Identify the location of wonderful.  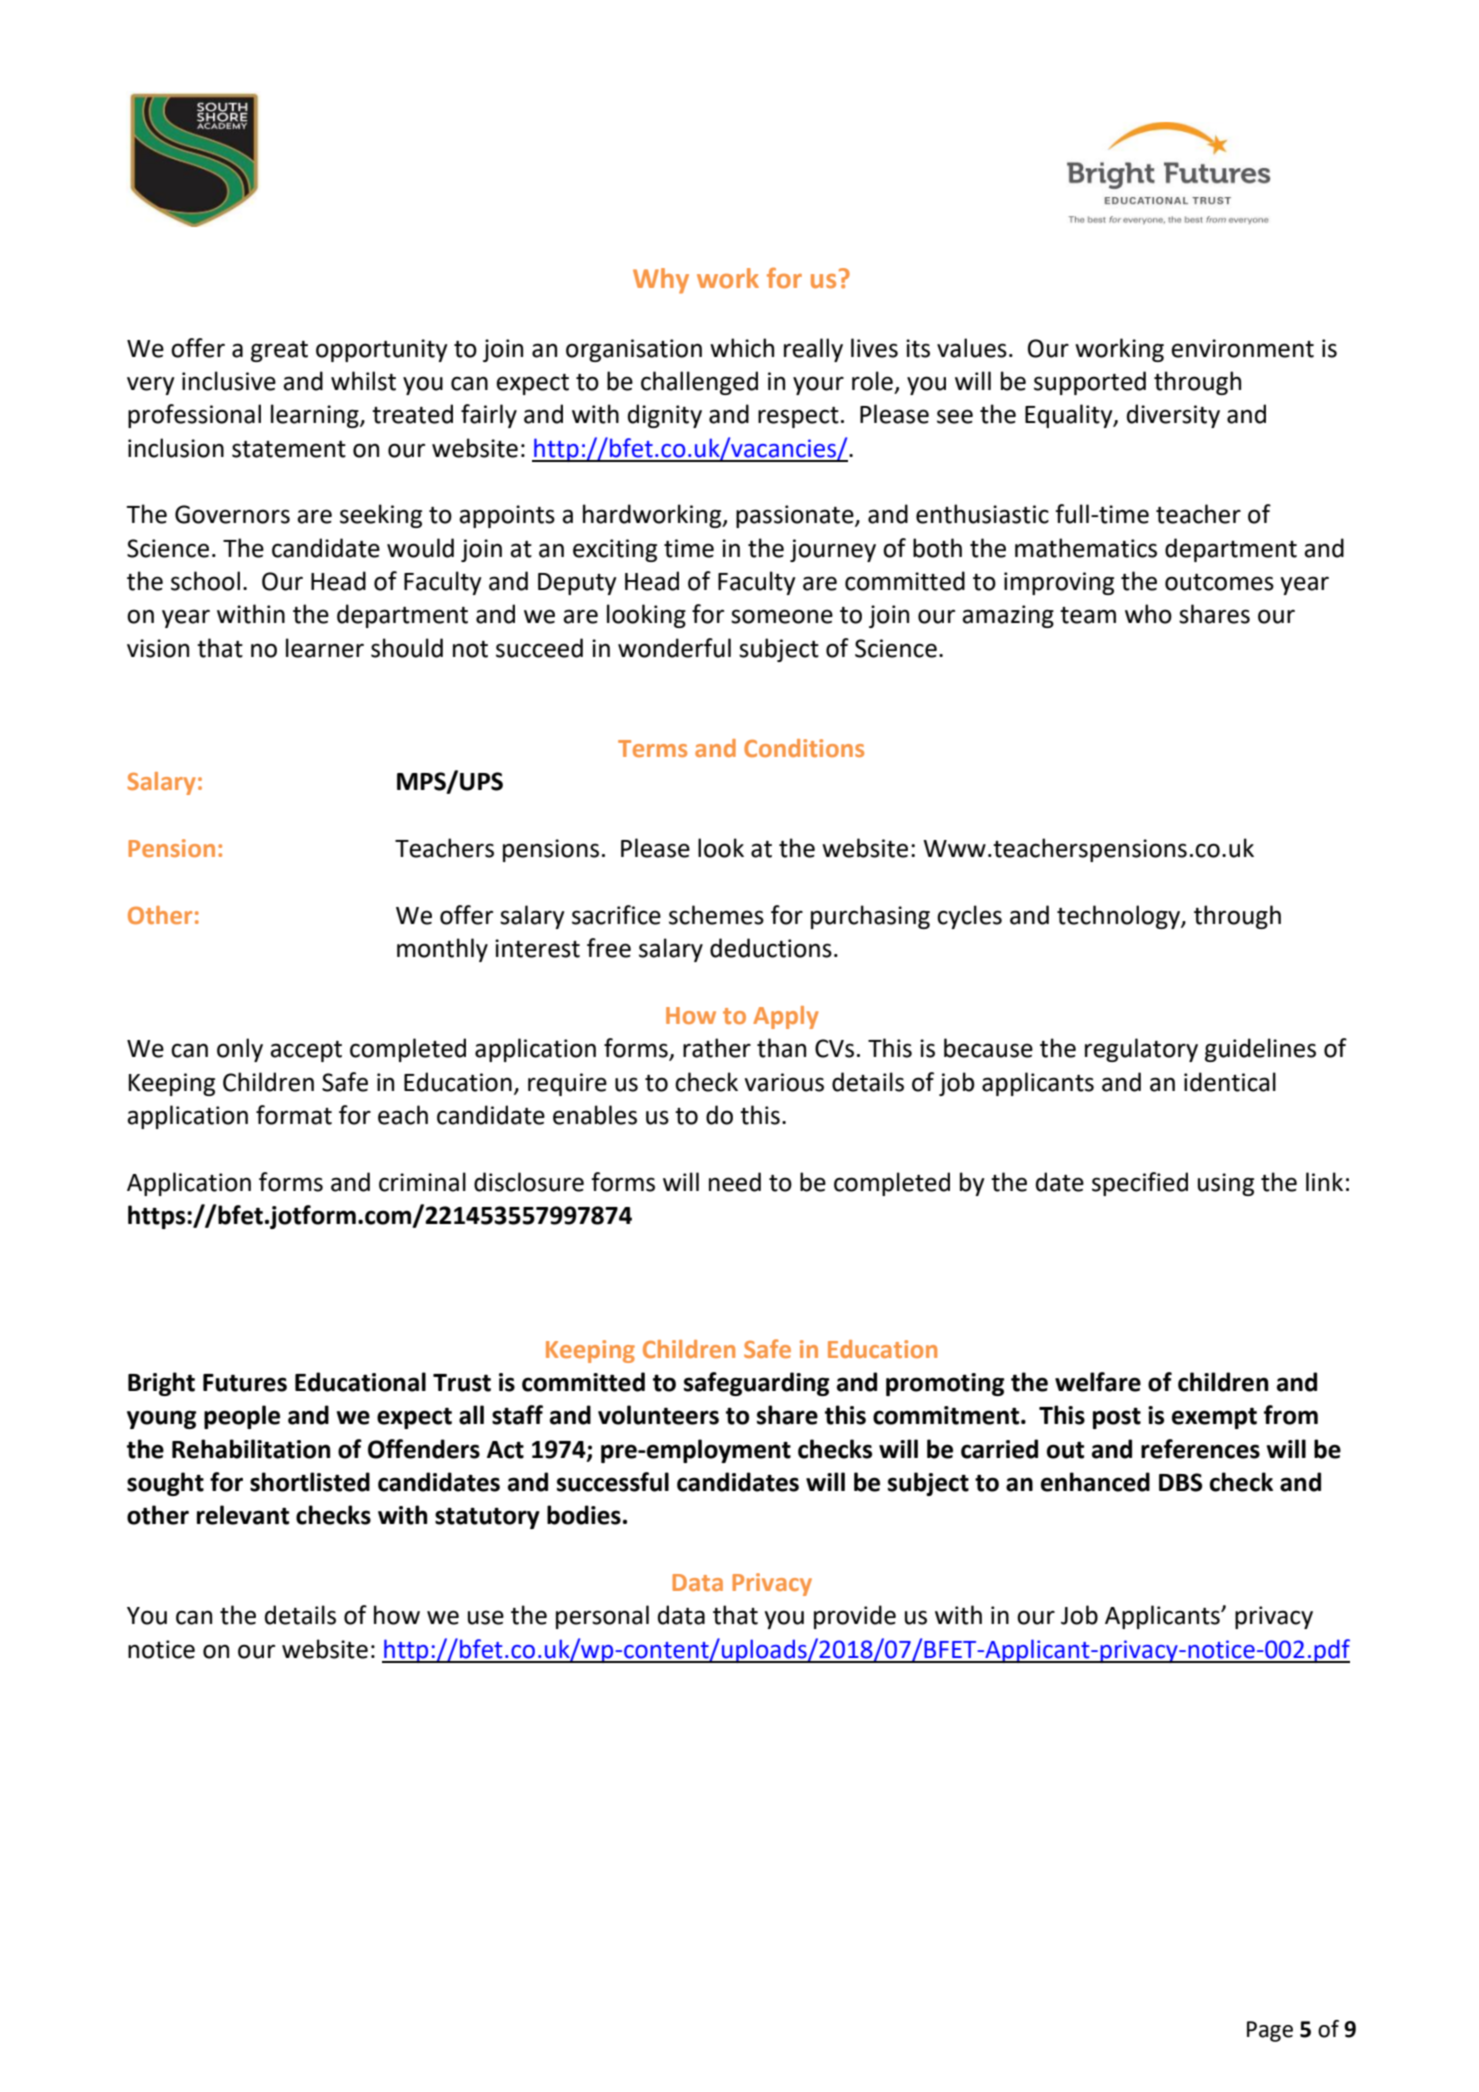
(674, 648).
